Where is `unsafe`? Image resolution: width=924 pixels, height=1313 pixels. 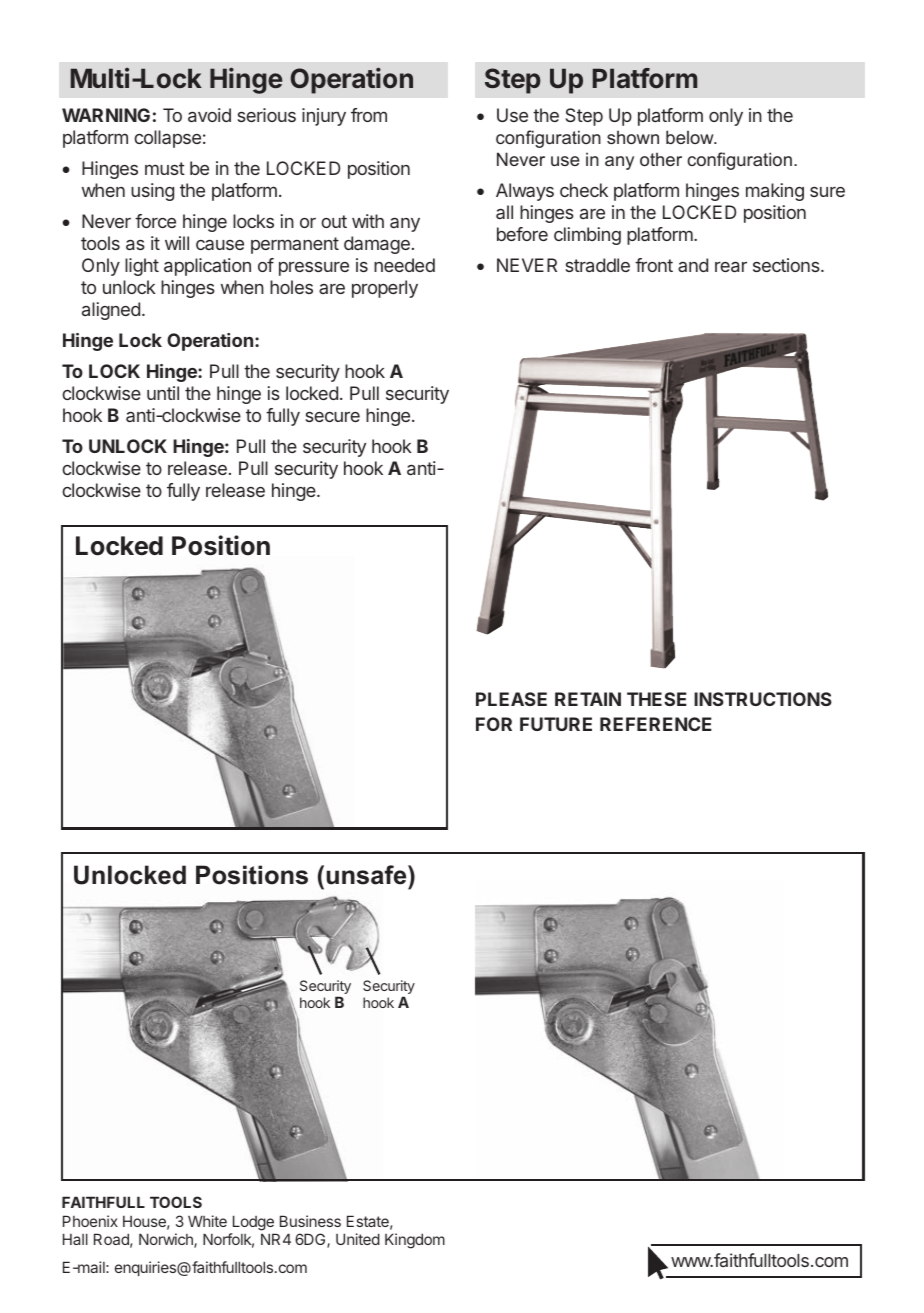 unsafe is located at coordinates (367, 875).
